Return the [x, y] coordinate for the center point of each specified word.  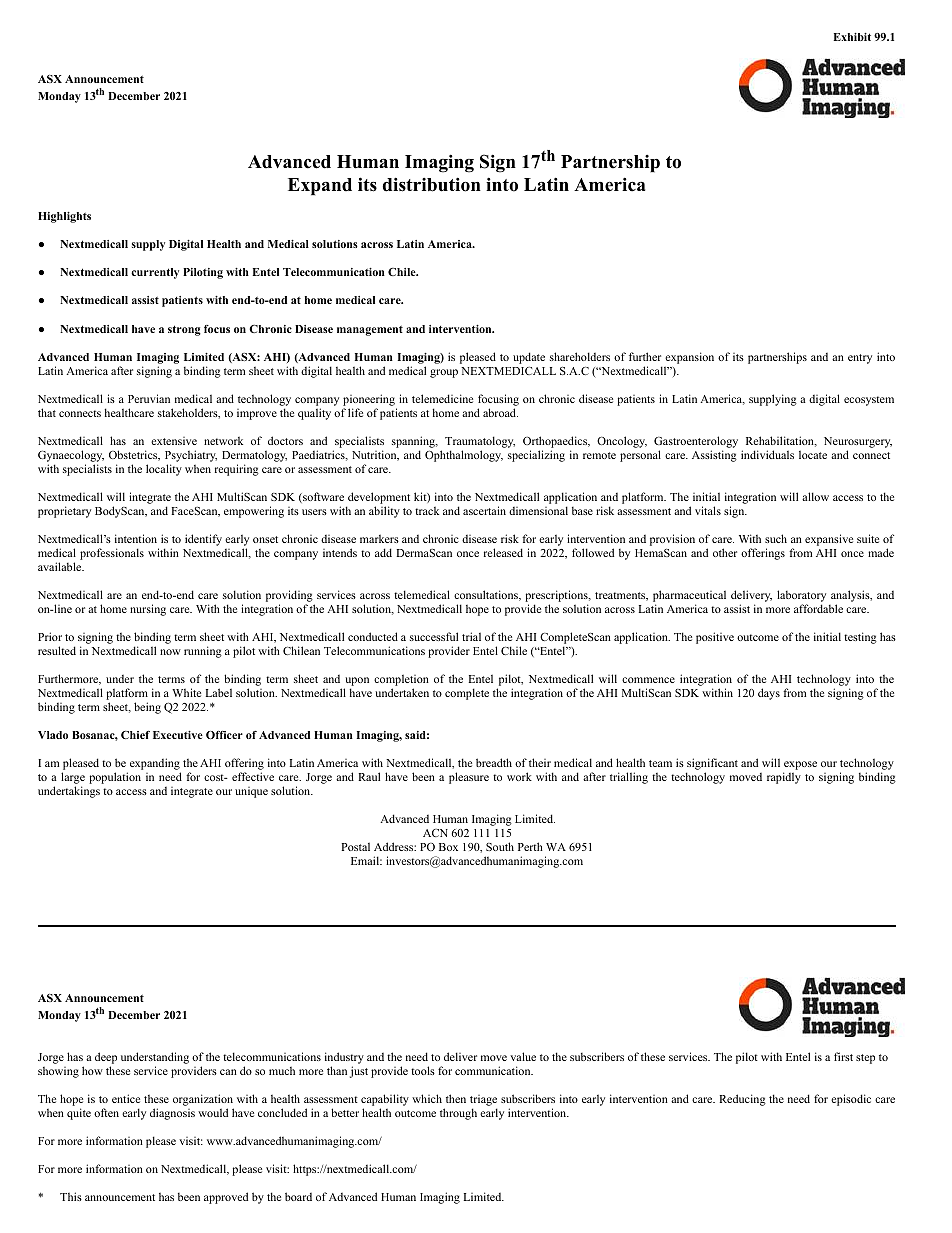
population [115, 778]
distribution [431, 184]
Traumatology [480, 442]
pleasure [469, 778]
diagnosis [172, 1114]
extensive [174, 441]
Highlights [64, 217]
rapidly [784, 778]
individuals [767, 454]
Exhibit [852, 37]
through [458, 1114]
